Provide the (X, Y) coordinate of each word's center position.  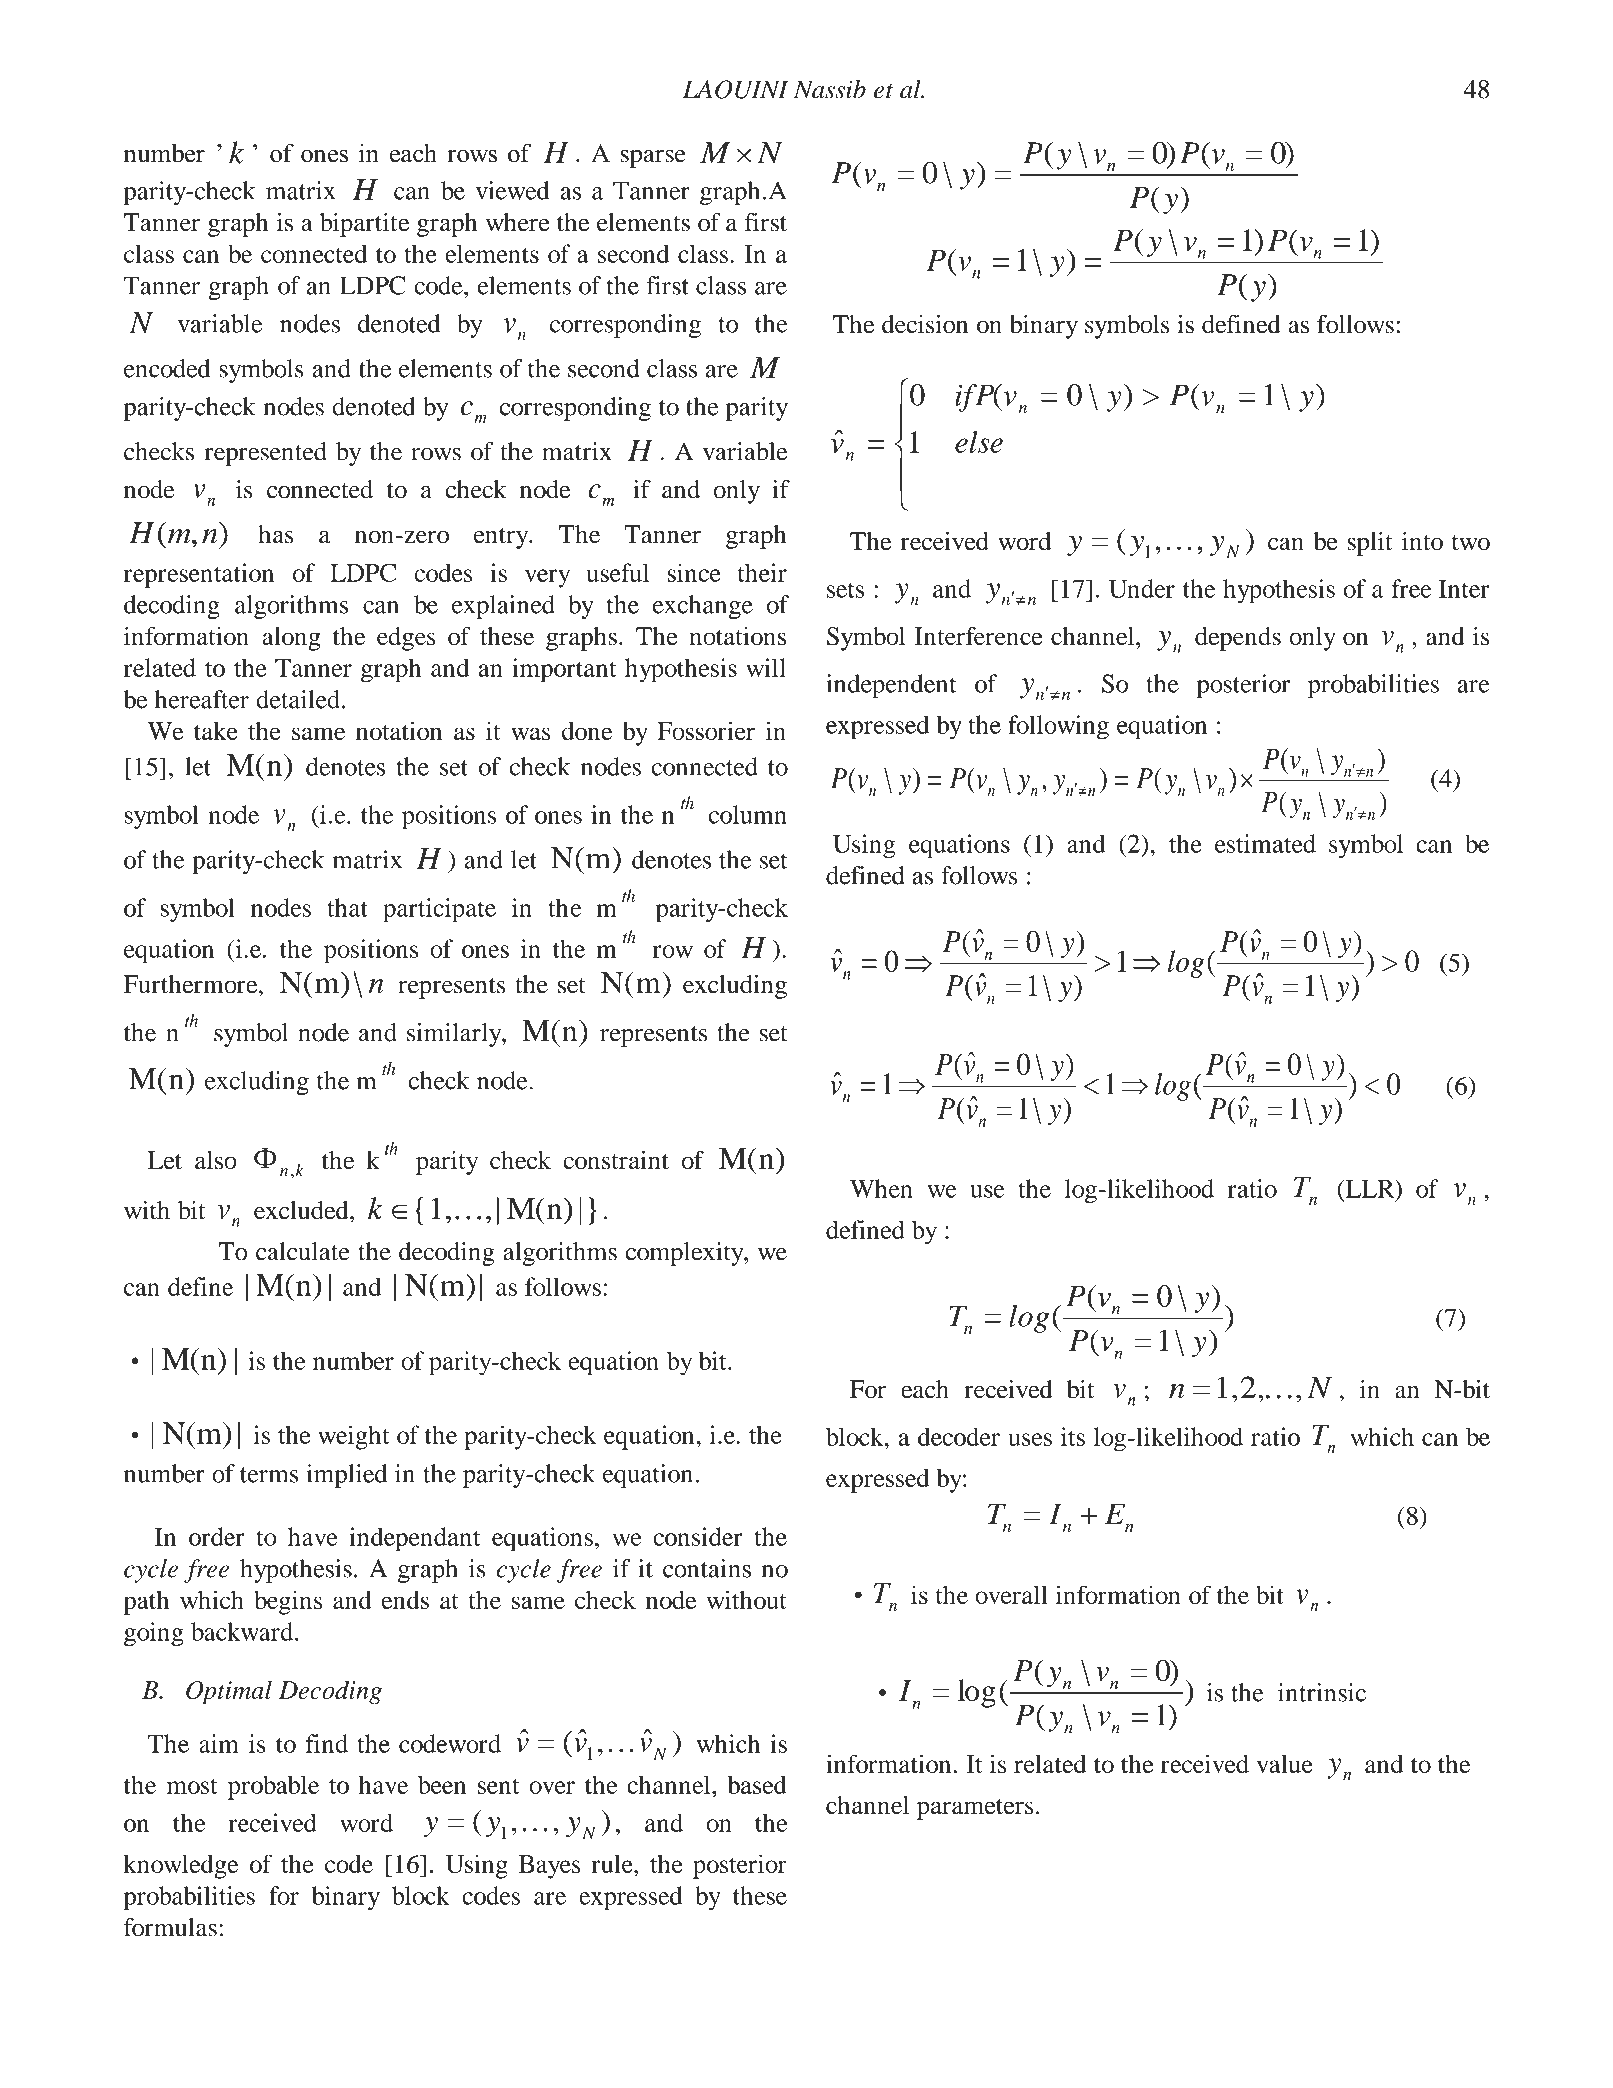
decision (925, 324)
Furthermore (192, 984)
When (881, 1188)
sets (845, 590)
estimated (1265, 843)
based (757, 1784)
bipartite (364, 225)
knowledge (181, 1866)
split (1370, 544)
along (291, 639)
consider (697, 1536)
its (1073, 1436)
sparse (653, 159)
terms (269, 1475)
